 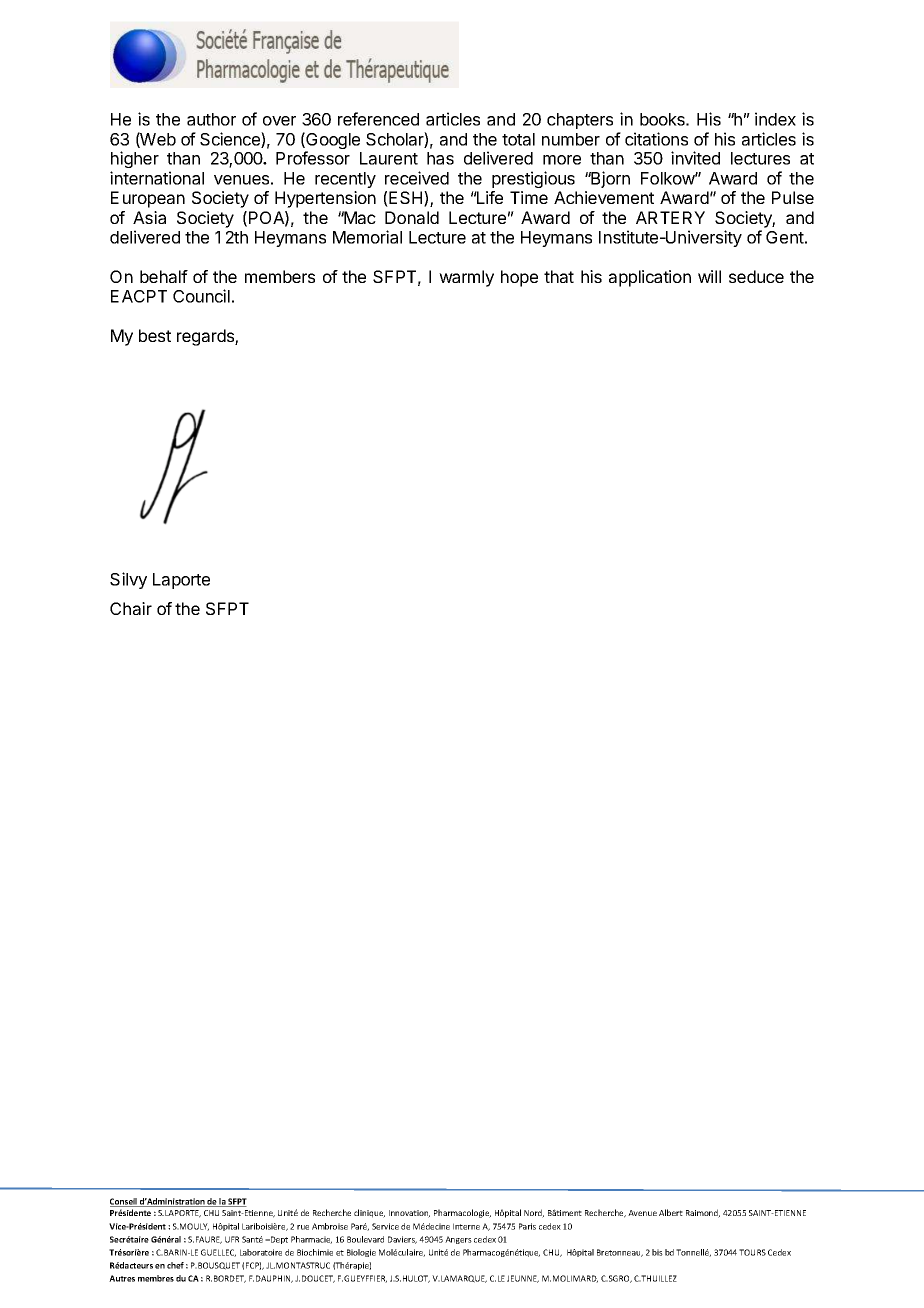 What do you see at coordinates (695, 158) in the screenshot?
I see `invited` at bounding box center [695, 158].
